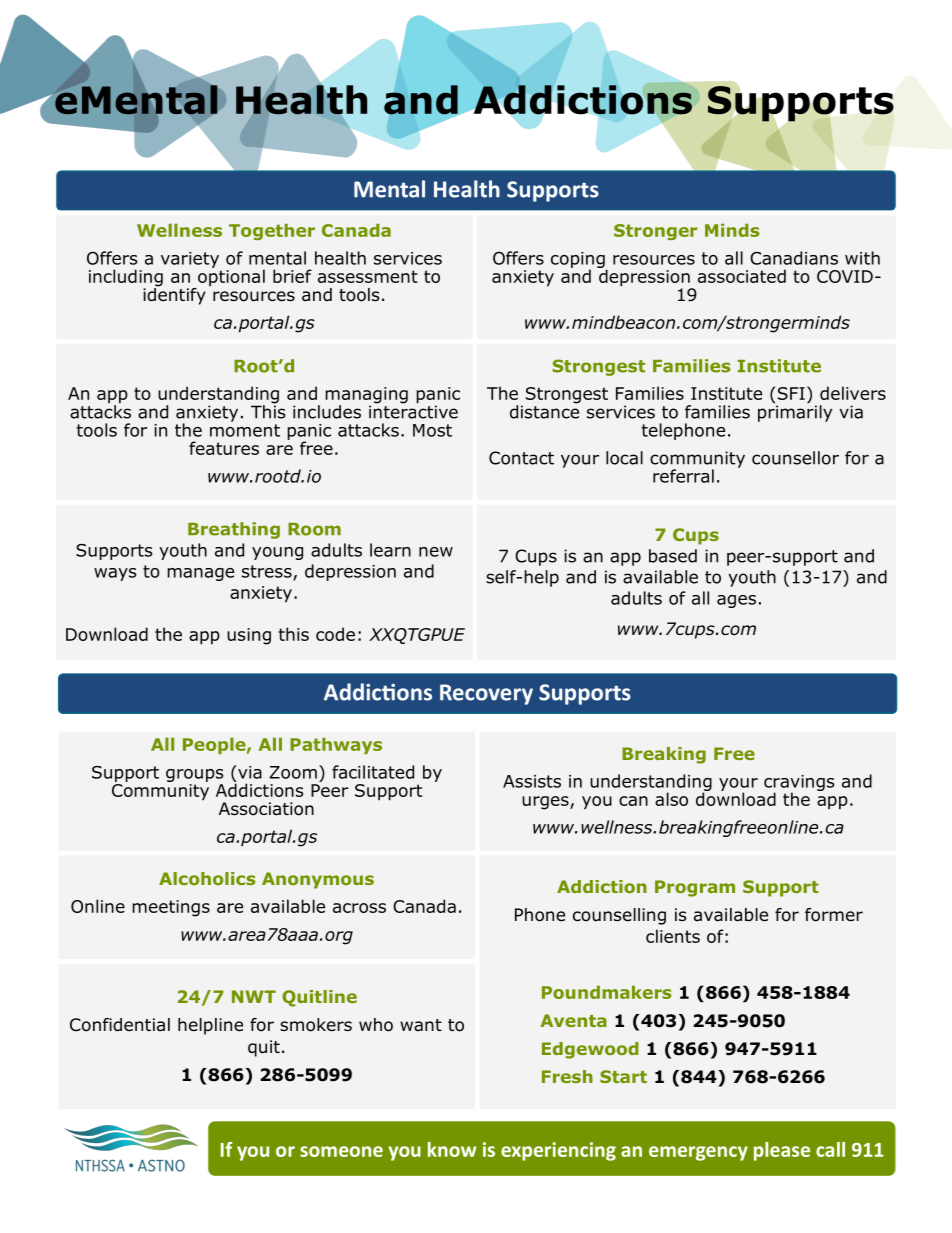  What do you see at coordinates (190, 260) in the document?
I see `variety` at bounding box center [190, 260].
